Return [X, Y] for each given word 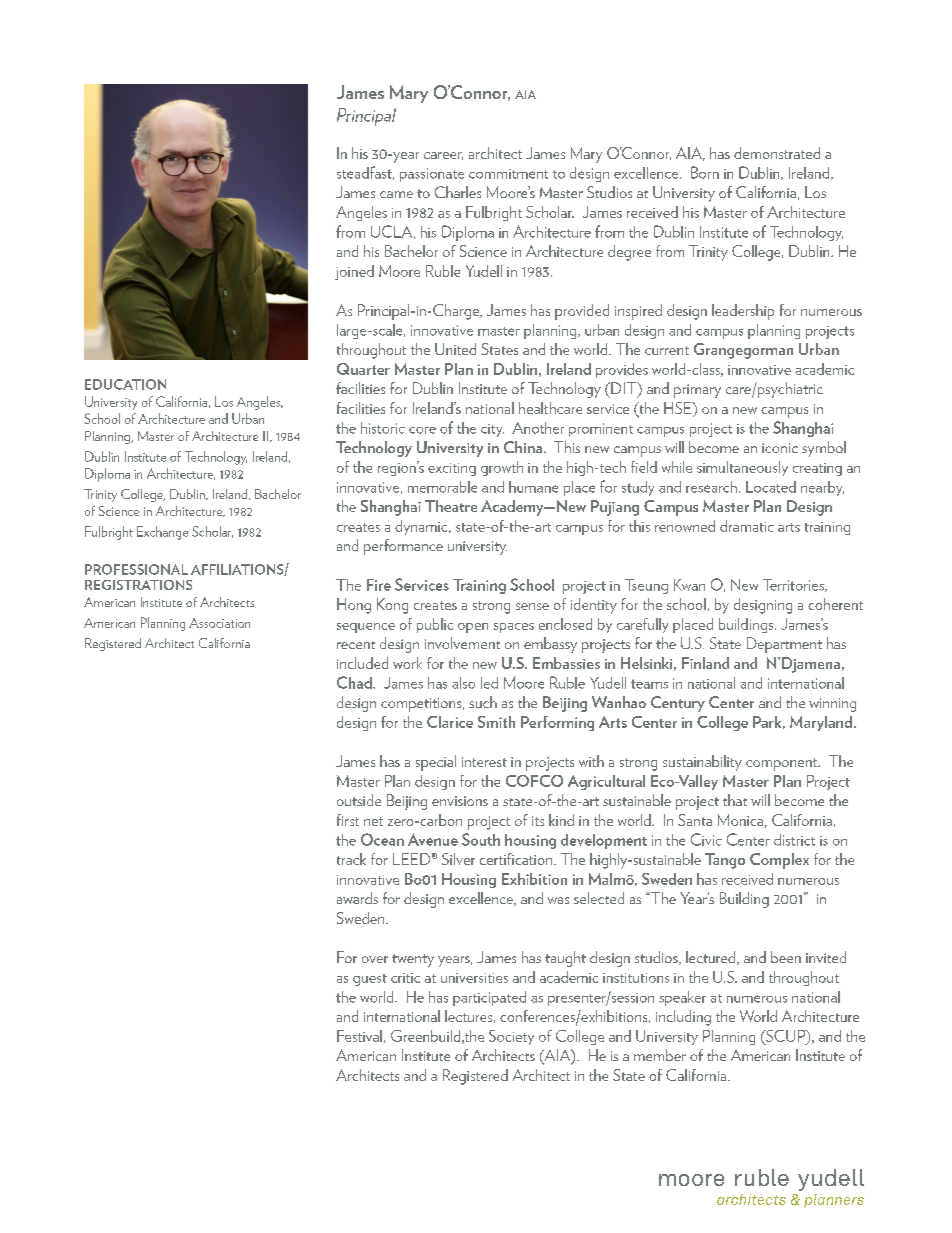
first [348, 820]
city [492, 430]
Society [511, 1037]
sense [532, 606]
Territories [794, 585]
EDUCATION [125, 384]
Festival [359, 1036]
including [683, 1018]
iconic [780, 448]
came [396, 194]
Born [705, 172]
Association [219, 623]
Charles [458, 192]
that [735, 800]
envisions [460, 801]
